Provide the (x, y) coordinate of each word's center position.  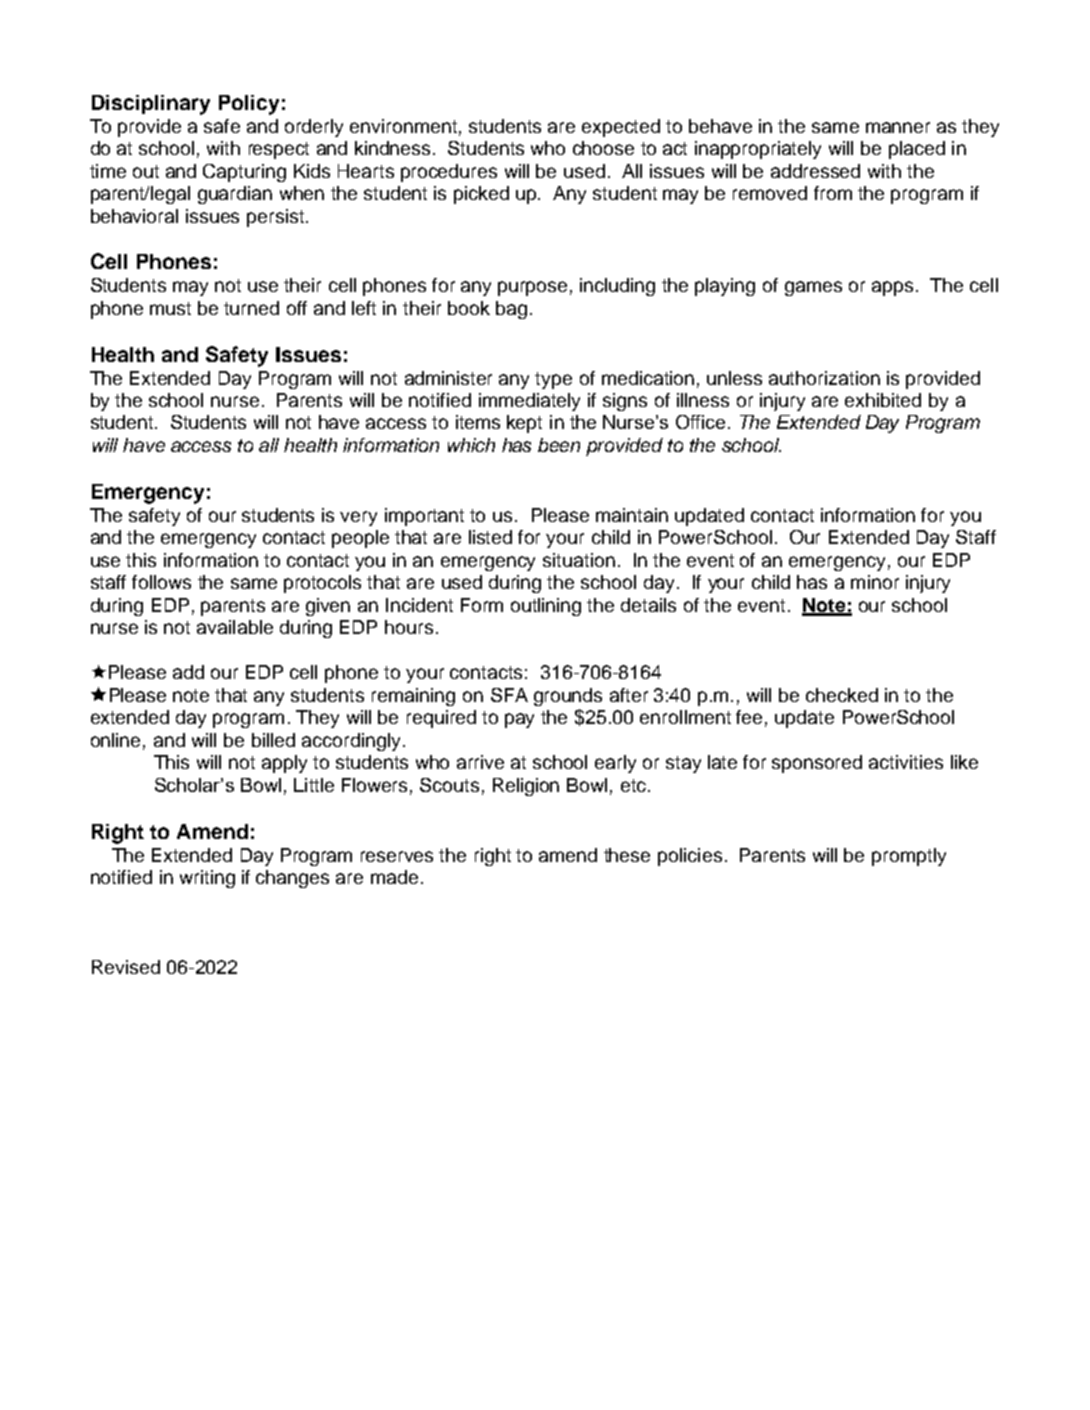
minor (875, 582)
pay (519, 720)
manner (898, 127)
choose (603, 148)
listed (490, 537)
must (170, 308)
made (394, 877)
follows (161, 582)
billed (273, 740)
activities (906, 762)
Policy (249, 105)
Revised (126, 967)
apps (892, 288)
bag (511, 310)
